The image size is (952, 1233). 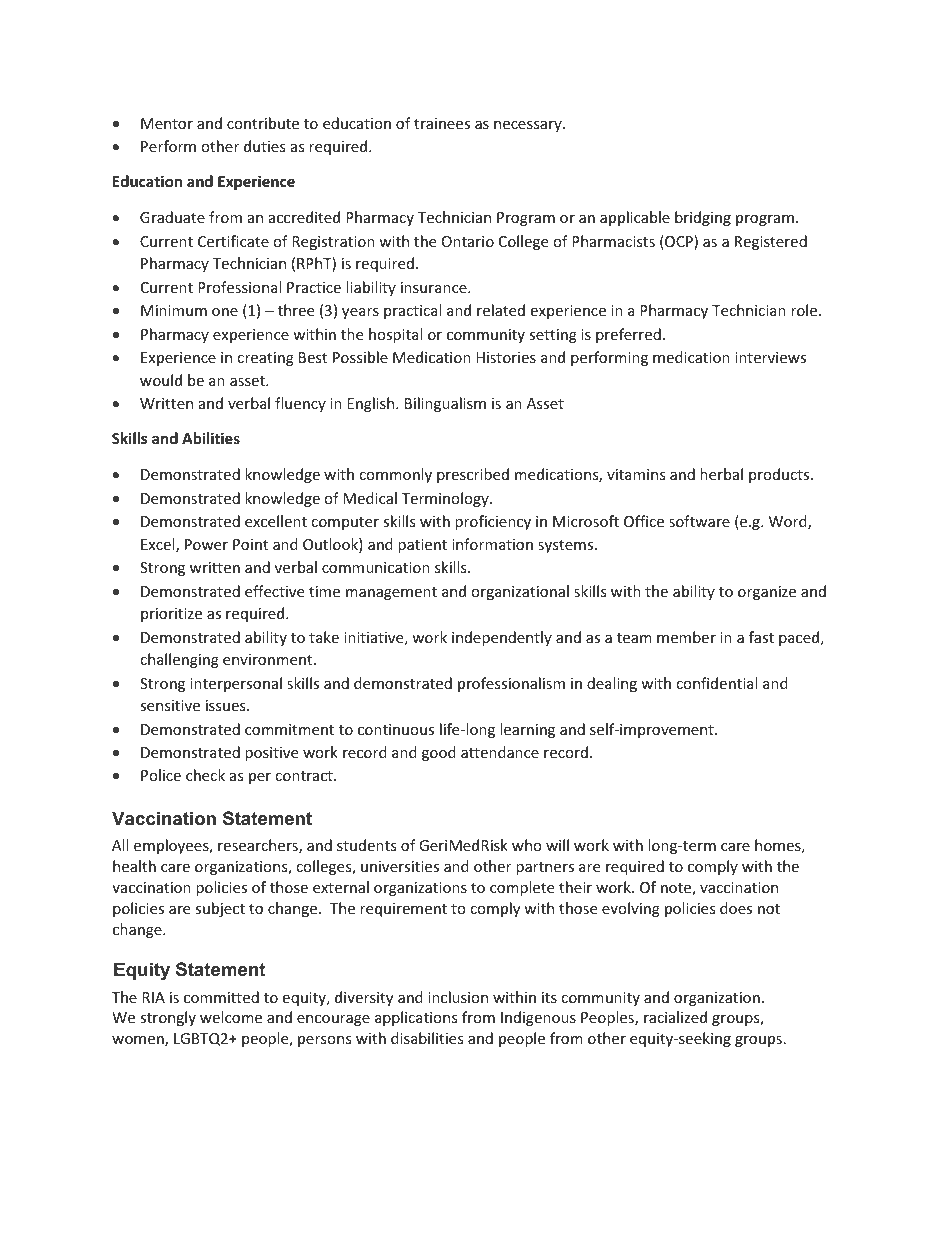 What do you see at coordinates (716, 683) in the screenshot?
I see `confidential` at bounding box center [716, 683].
